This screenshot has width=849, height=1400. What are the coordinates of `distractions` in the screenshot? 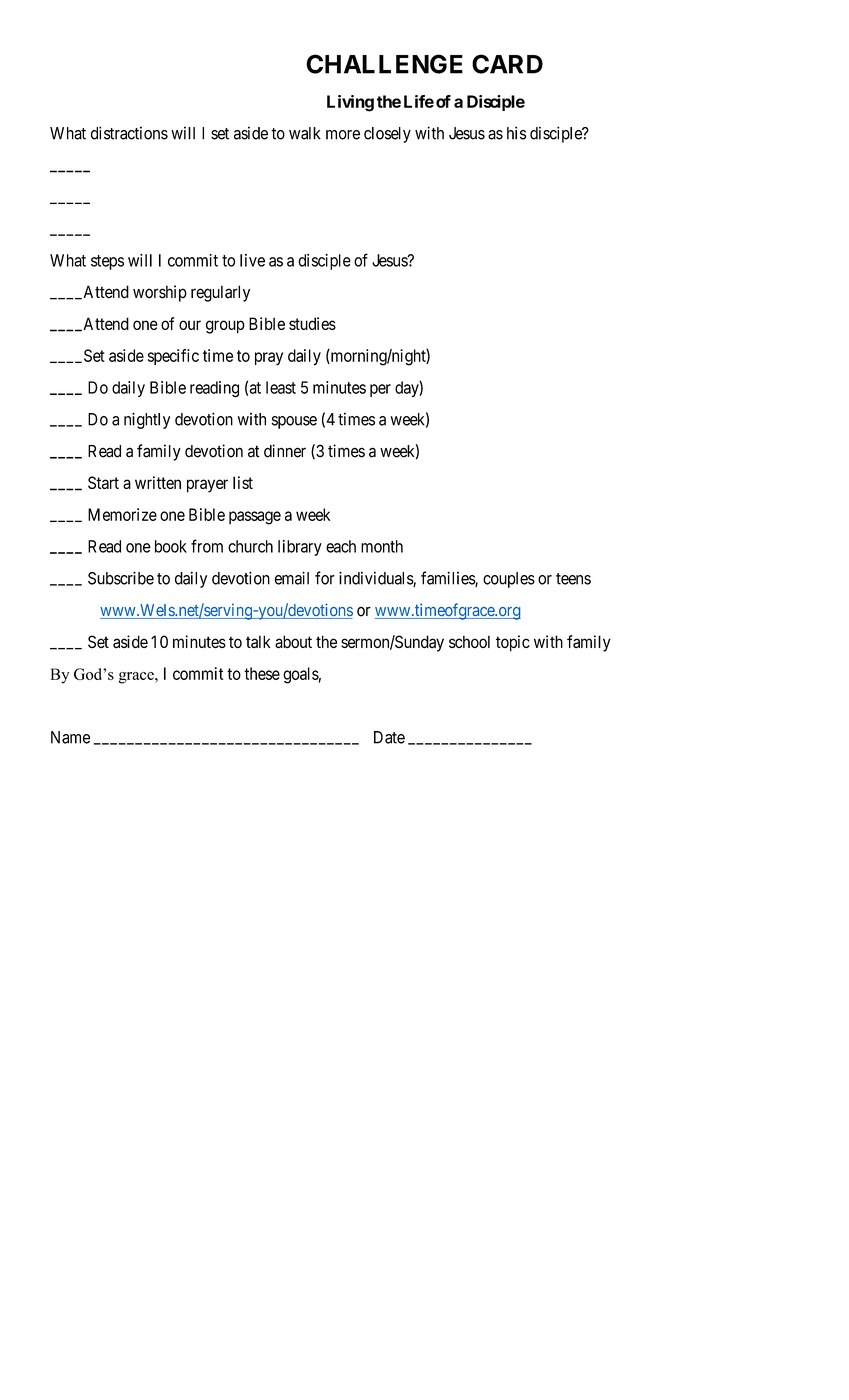 It's located at (129, 133).
